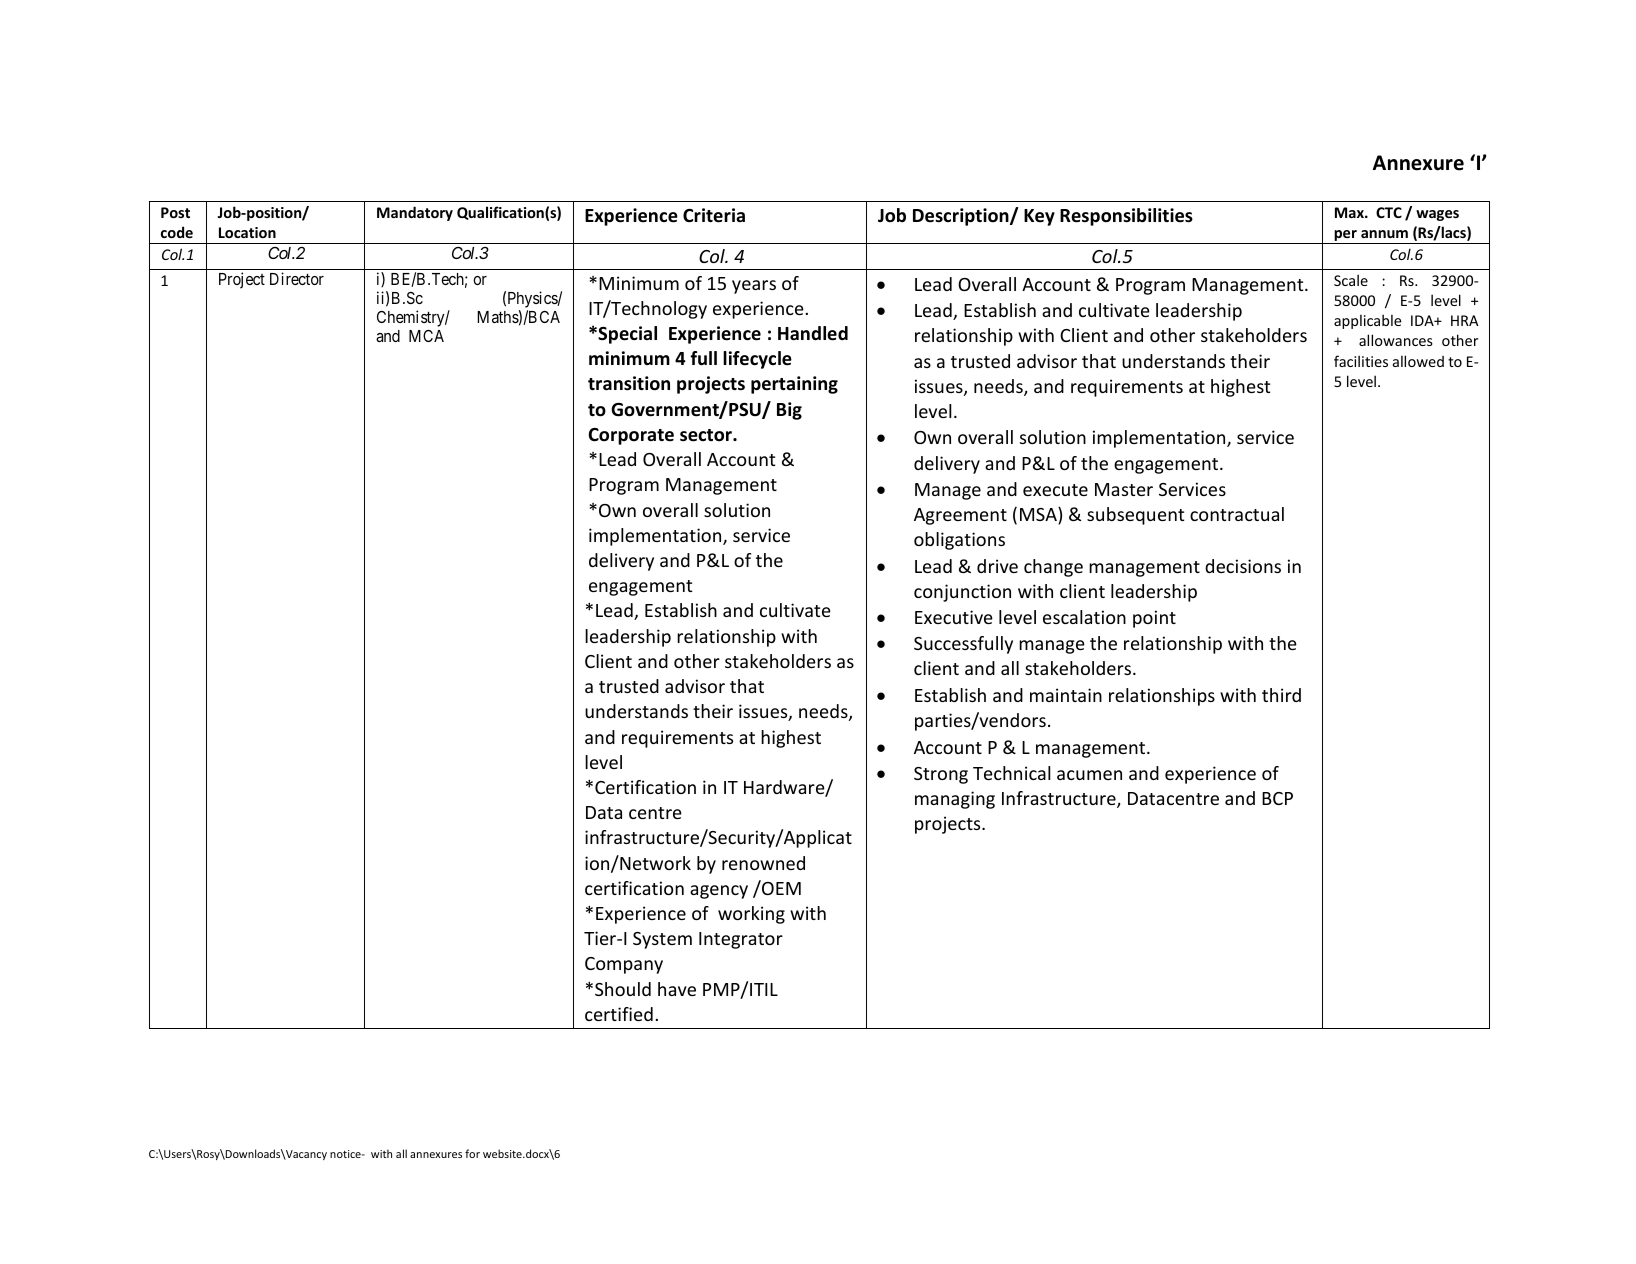  What do you see at coordinates (631, 436) in the page?
I see `Corporate` at bounding box center [631, 436].
